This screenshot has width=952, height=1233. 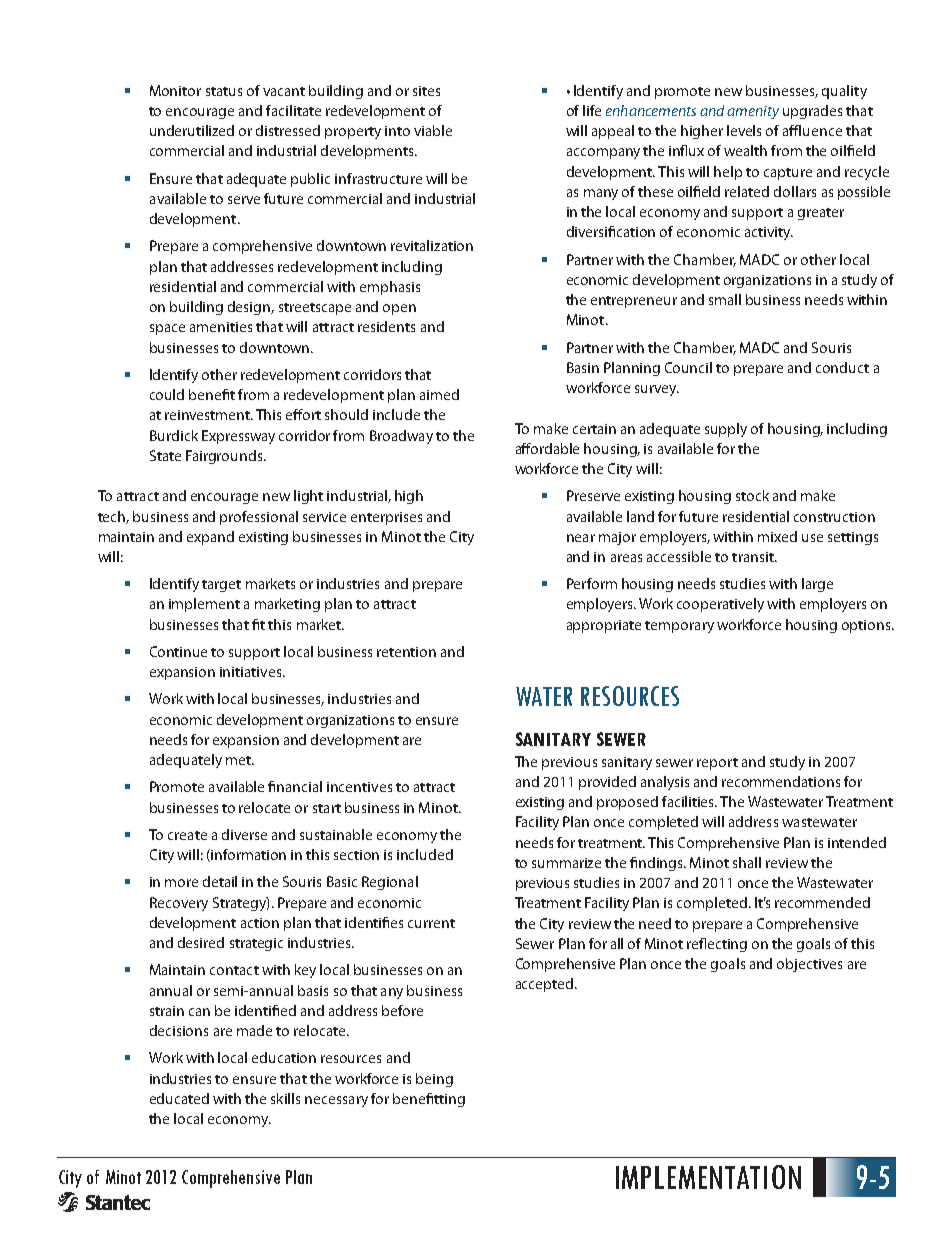 I want to click on diverse, so click(x=244, y=834).
